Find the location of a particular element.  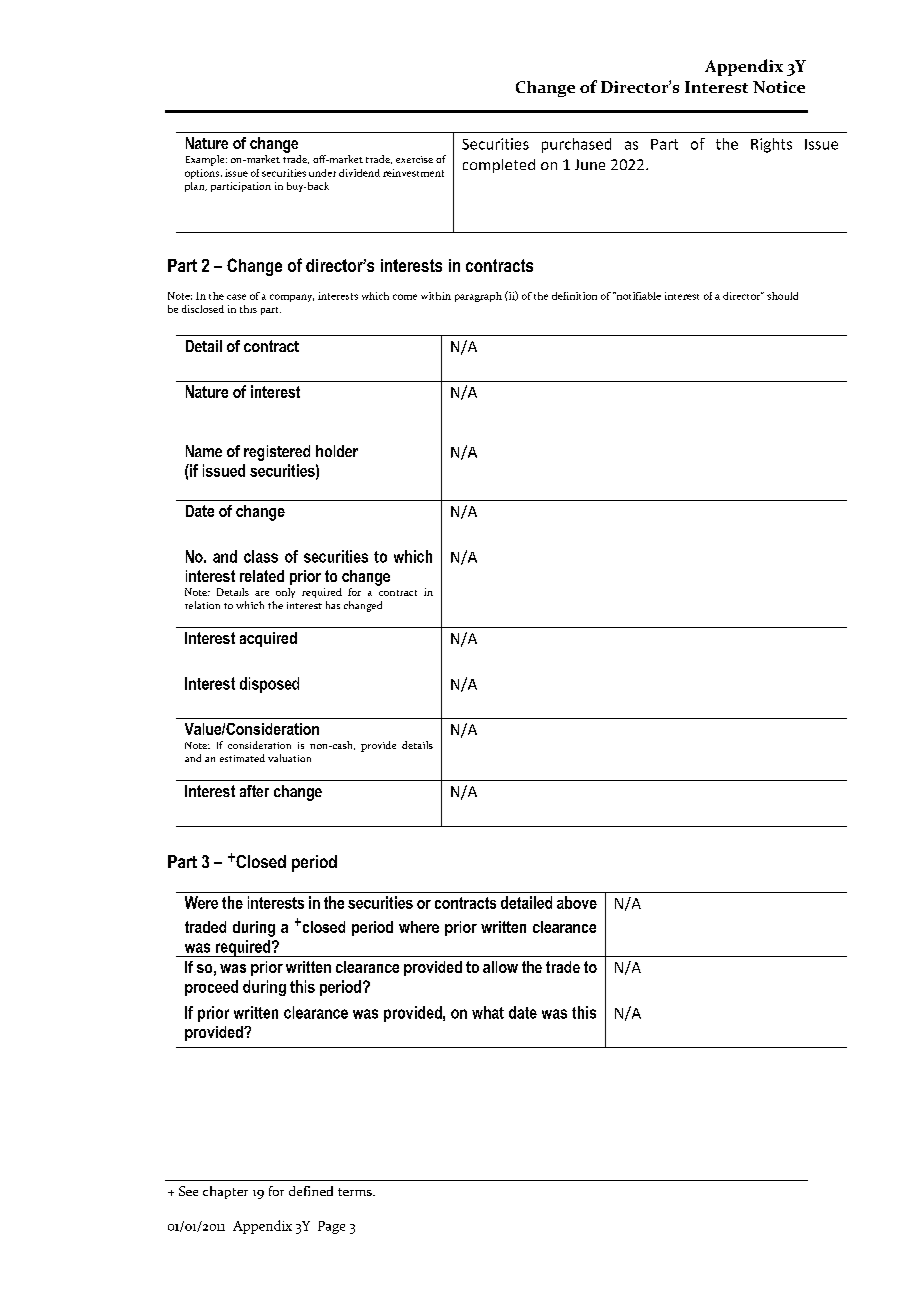

Rights is located at coordinates (771, 145).
